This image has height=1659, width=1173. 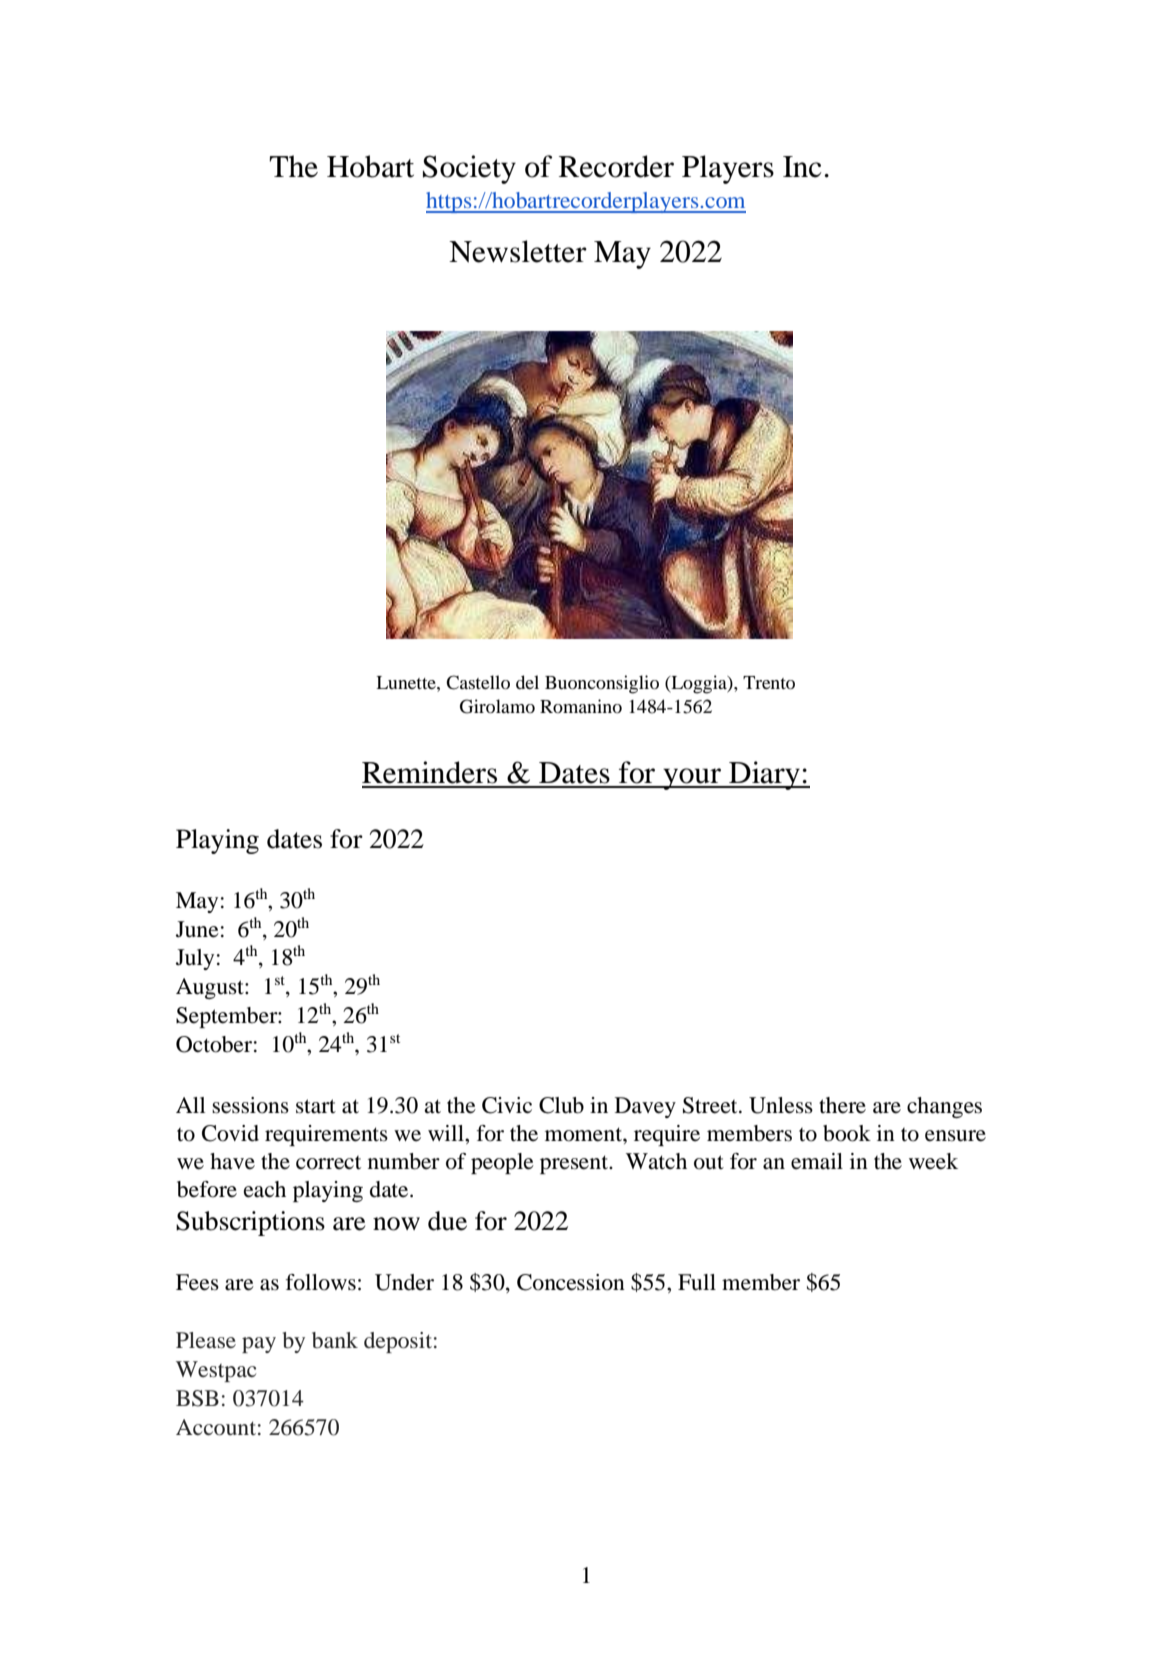 I want to click on your, so click(x=692, y=779).
